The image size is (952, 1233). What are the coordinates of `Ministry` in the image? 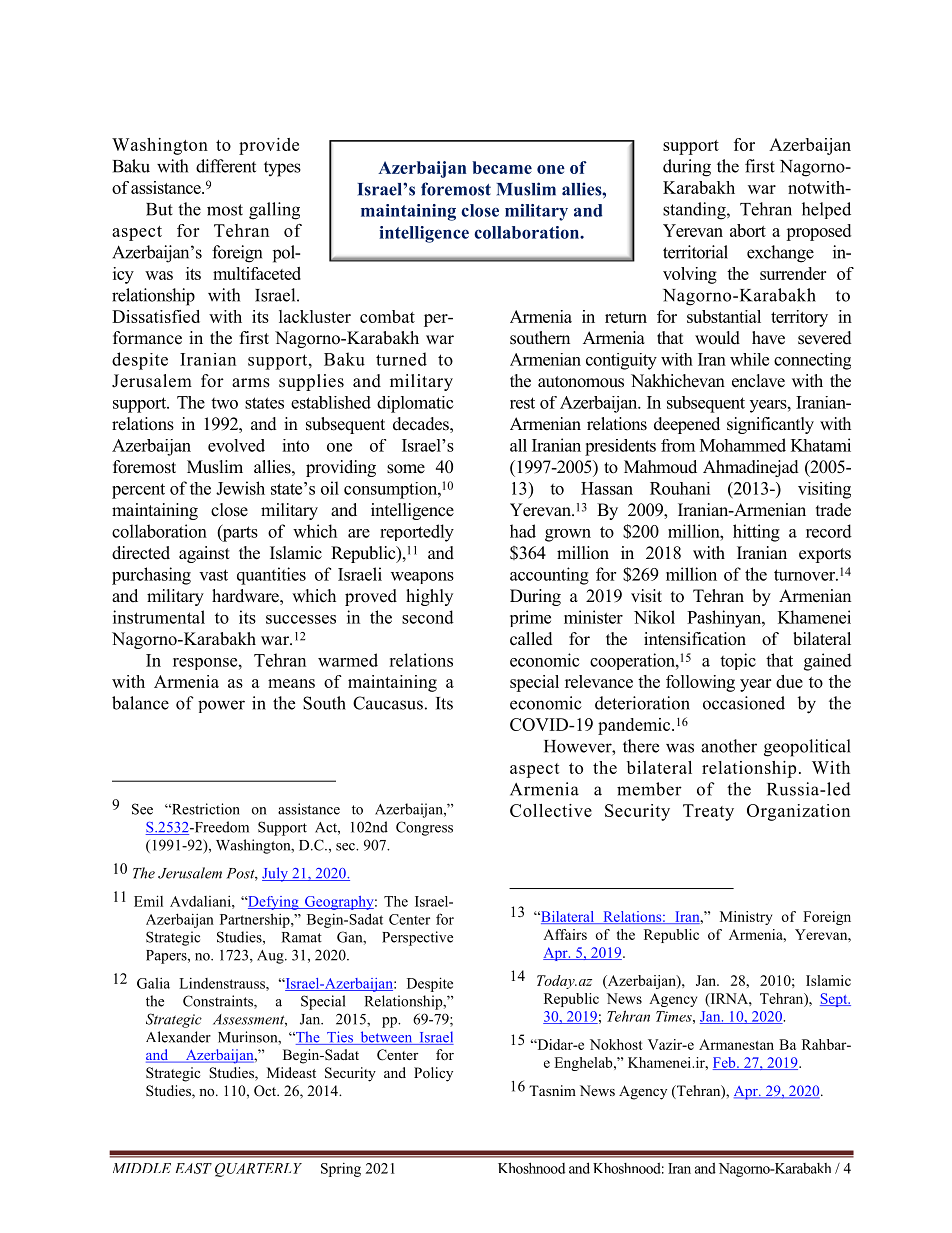 It's located at (746, 918).
